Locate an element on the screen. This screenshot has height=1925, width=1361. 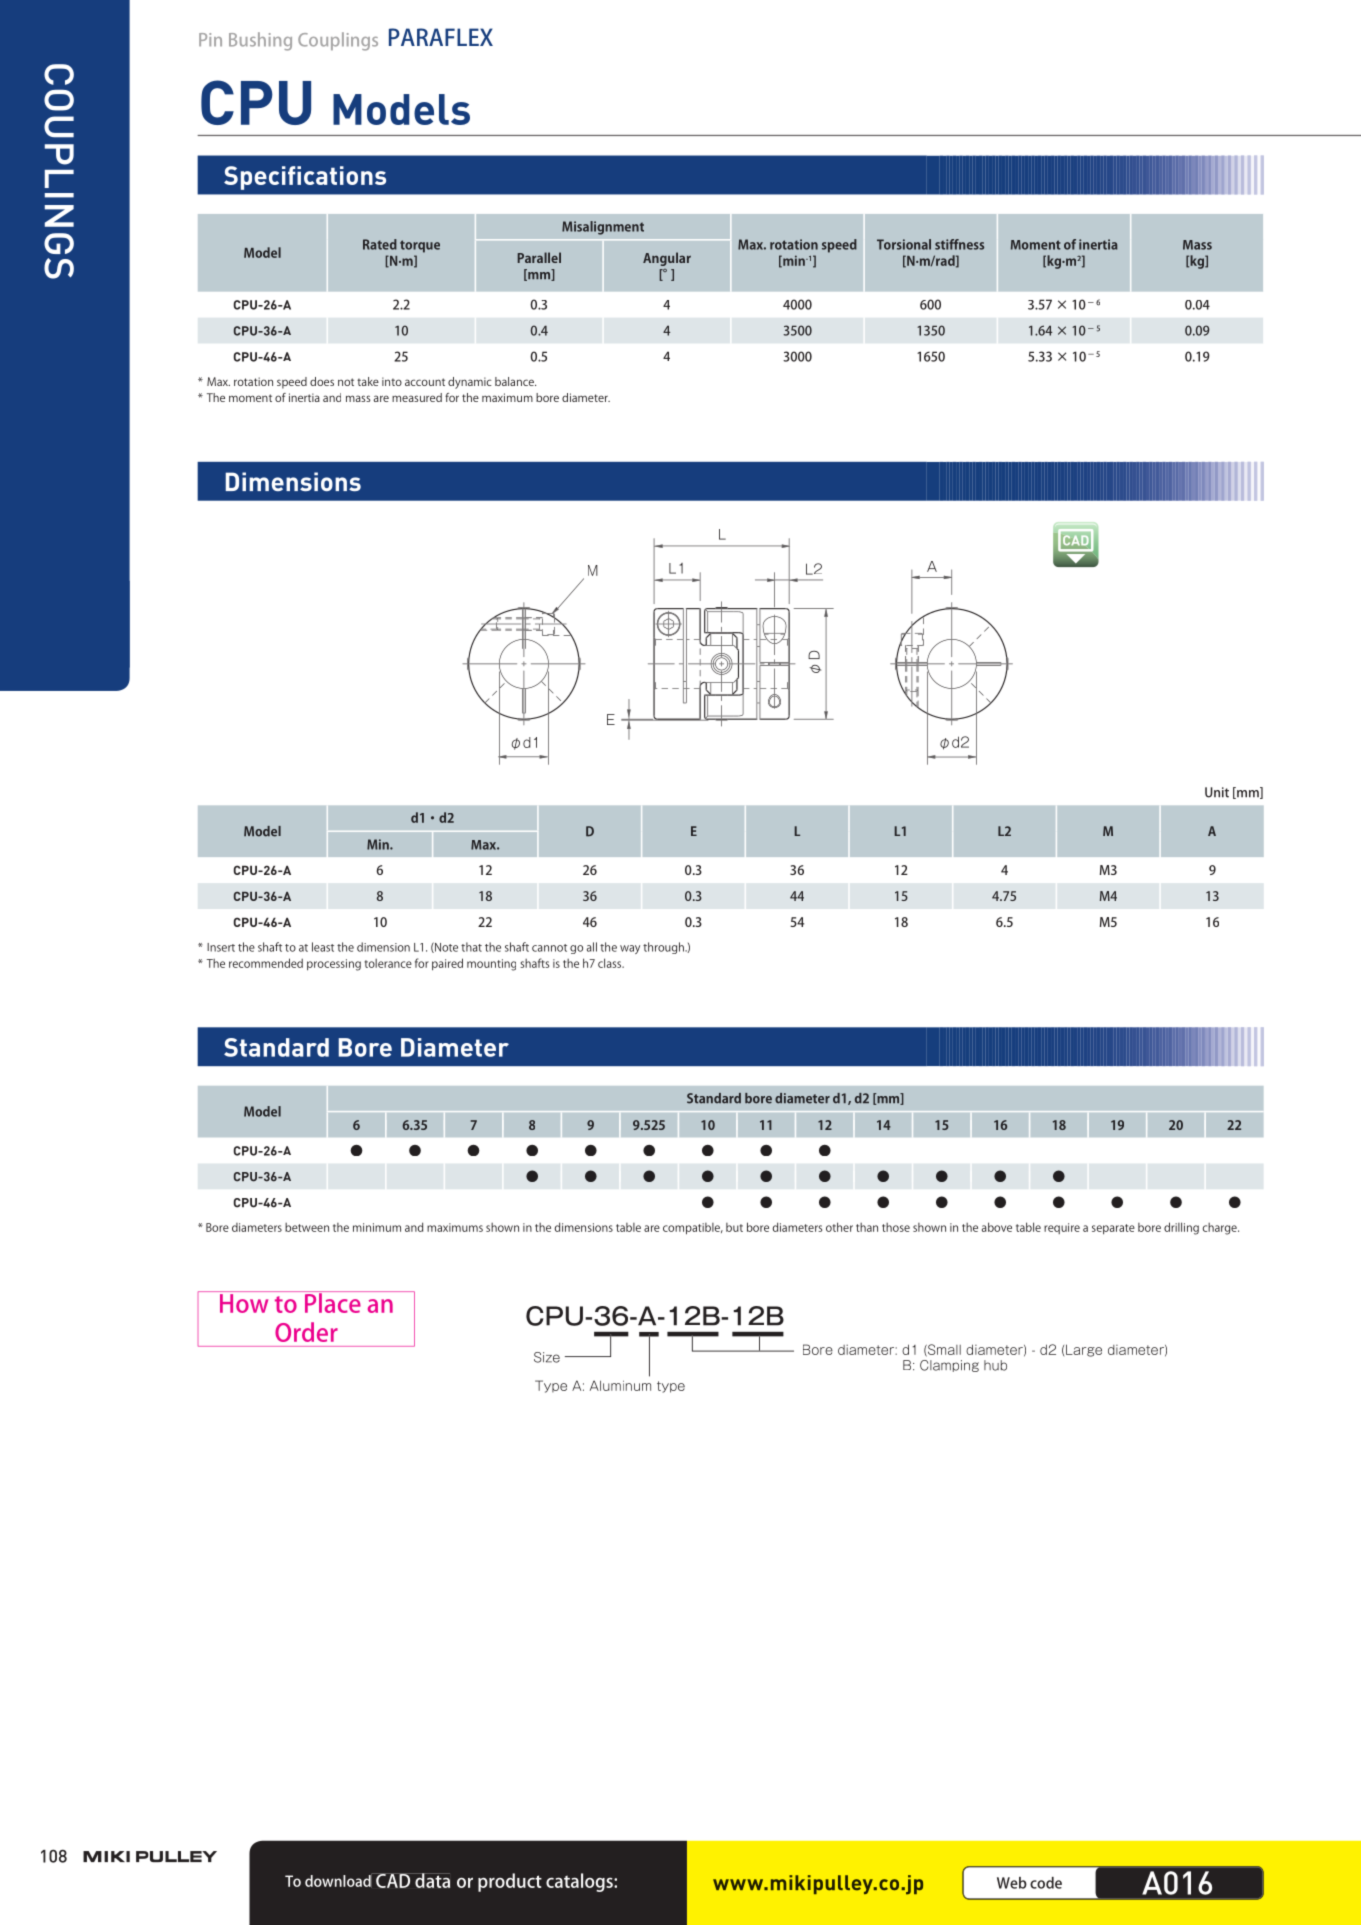
balance is located at coordinates (515, 381).
